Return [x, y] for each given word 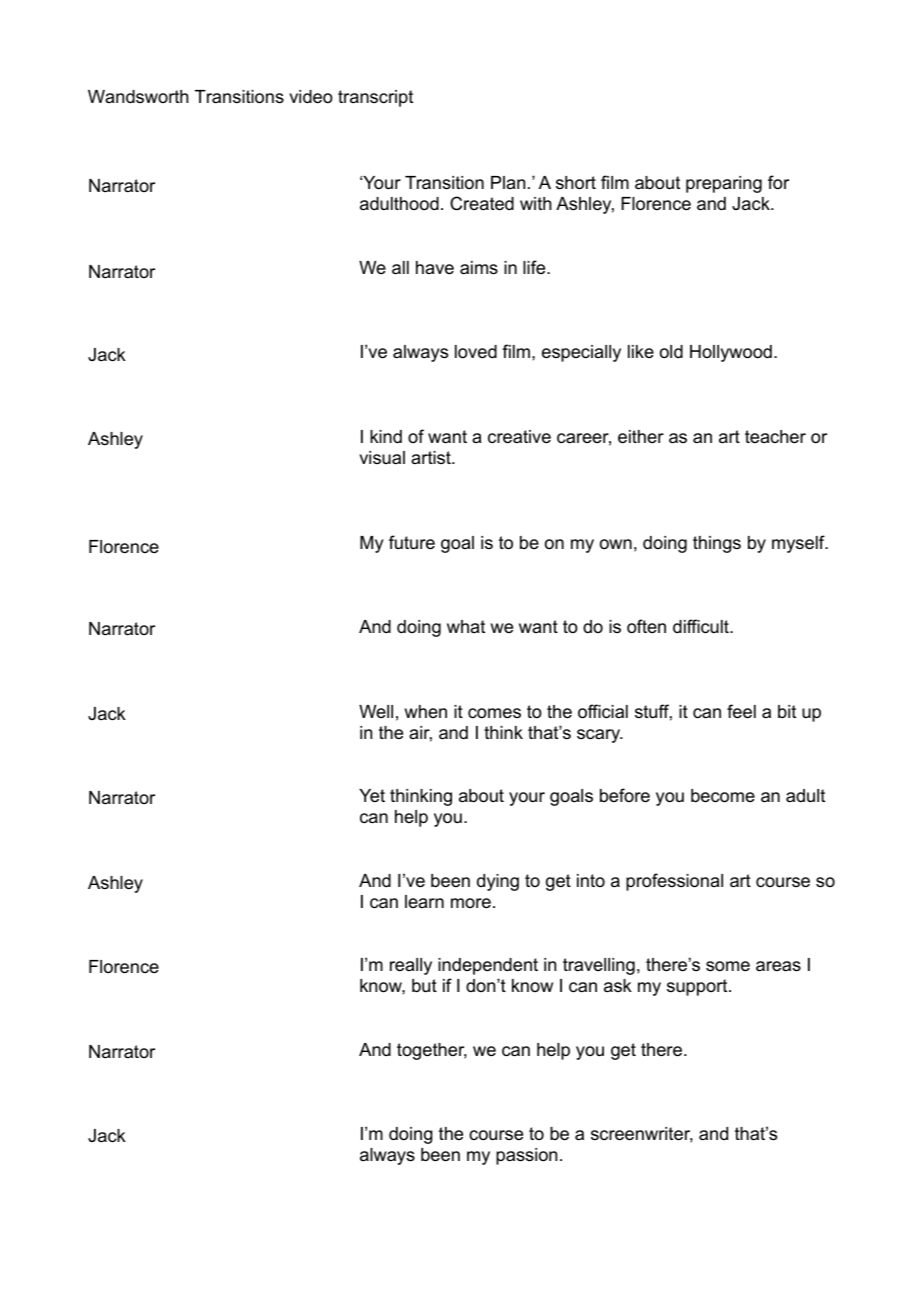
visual [382, 457]
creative [519, 437]
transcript [375, 98]
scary [600, 736]
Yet [372, 795]
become [723, 796]
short [576, 183]
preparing [724, 184]
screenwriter [642, 1135]
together [432, 1051]
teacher [775, 437]
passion [526, 1156]
